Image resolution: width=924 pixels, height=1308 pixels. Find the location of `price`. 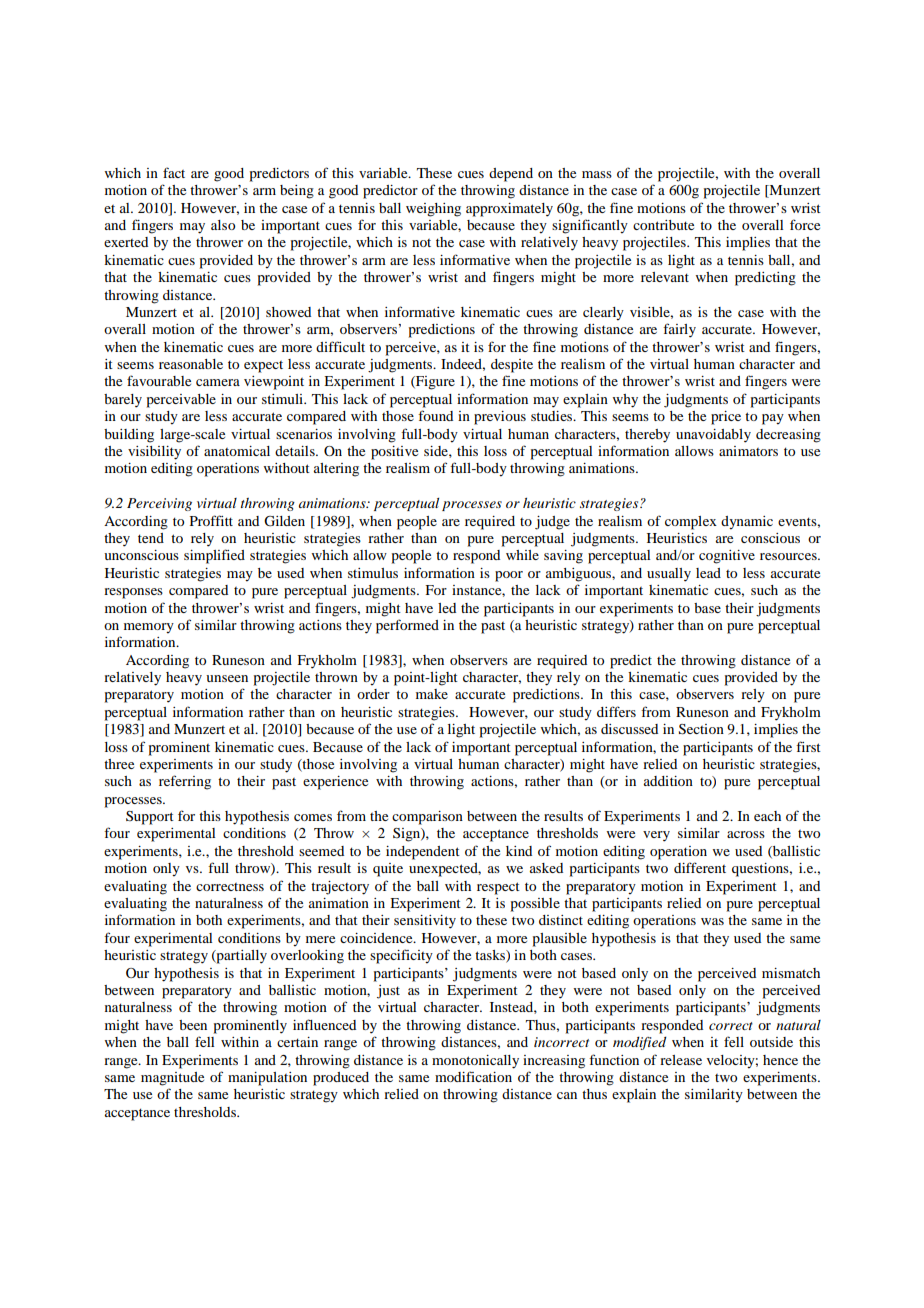

price is located at coordinates (726, 418).
